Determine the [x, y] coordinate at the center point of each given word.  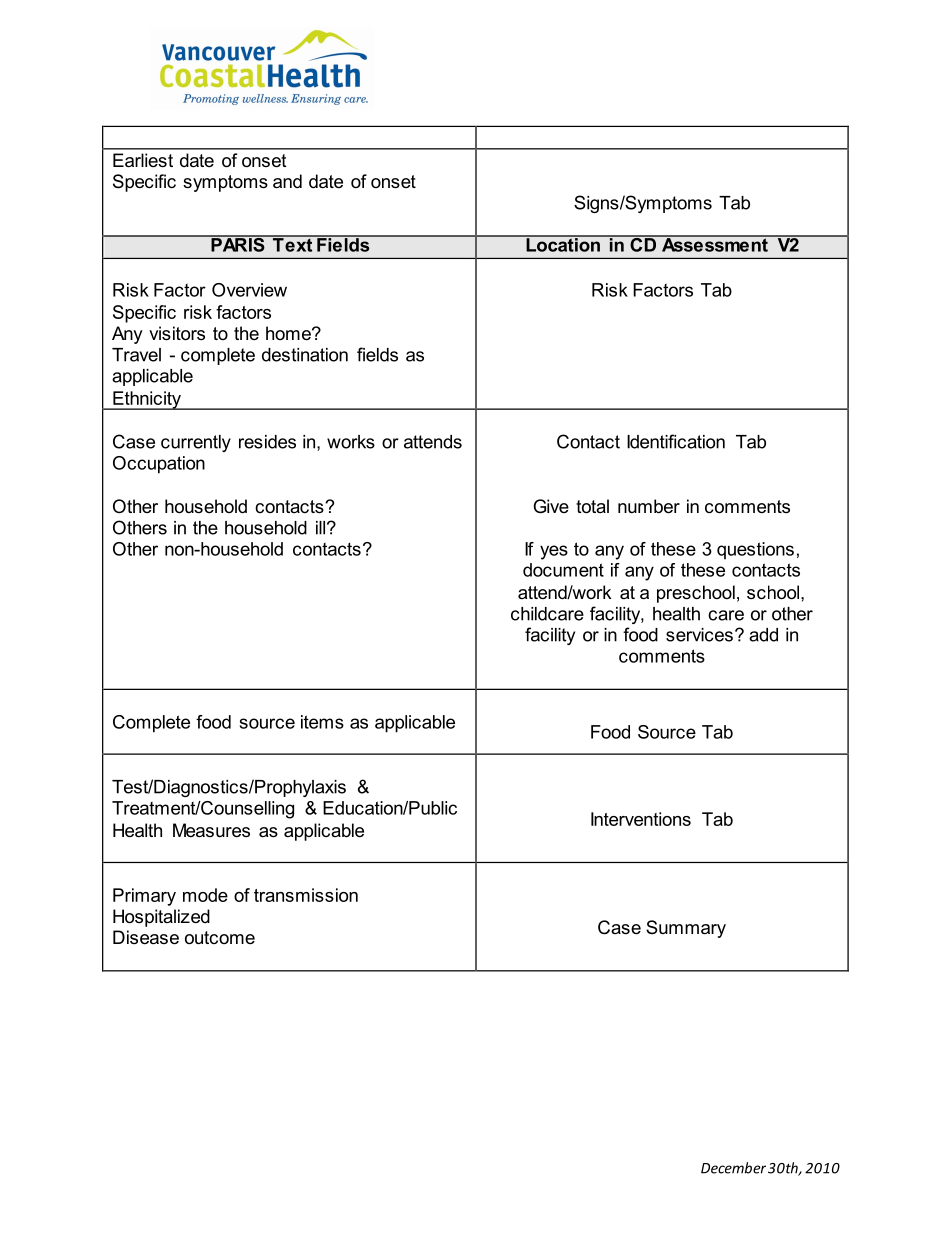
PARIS [238, 244]
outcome [220, 938]
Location [563, 244]
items [322, 722]
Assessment [715, 244]
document [563, 570]
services [699, 635]
